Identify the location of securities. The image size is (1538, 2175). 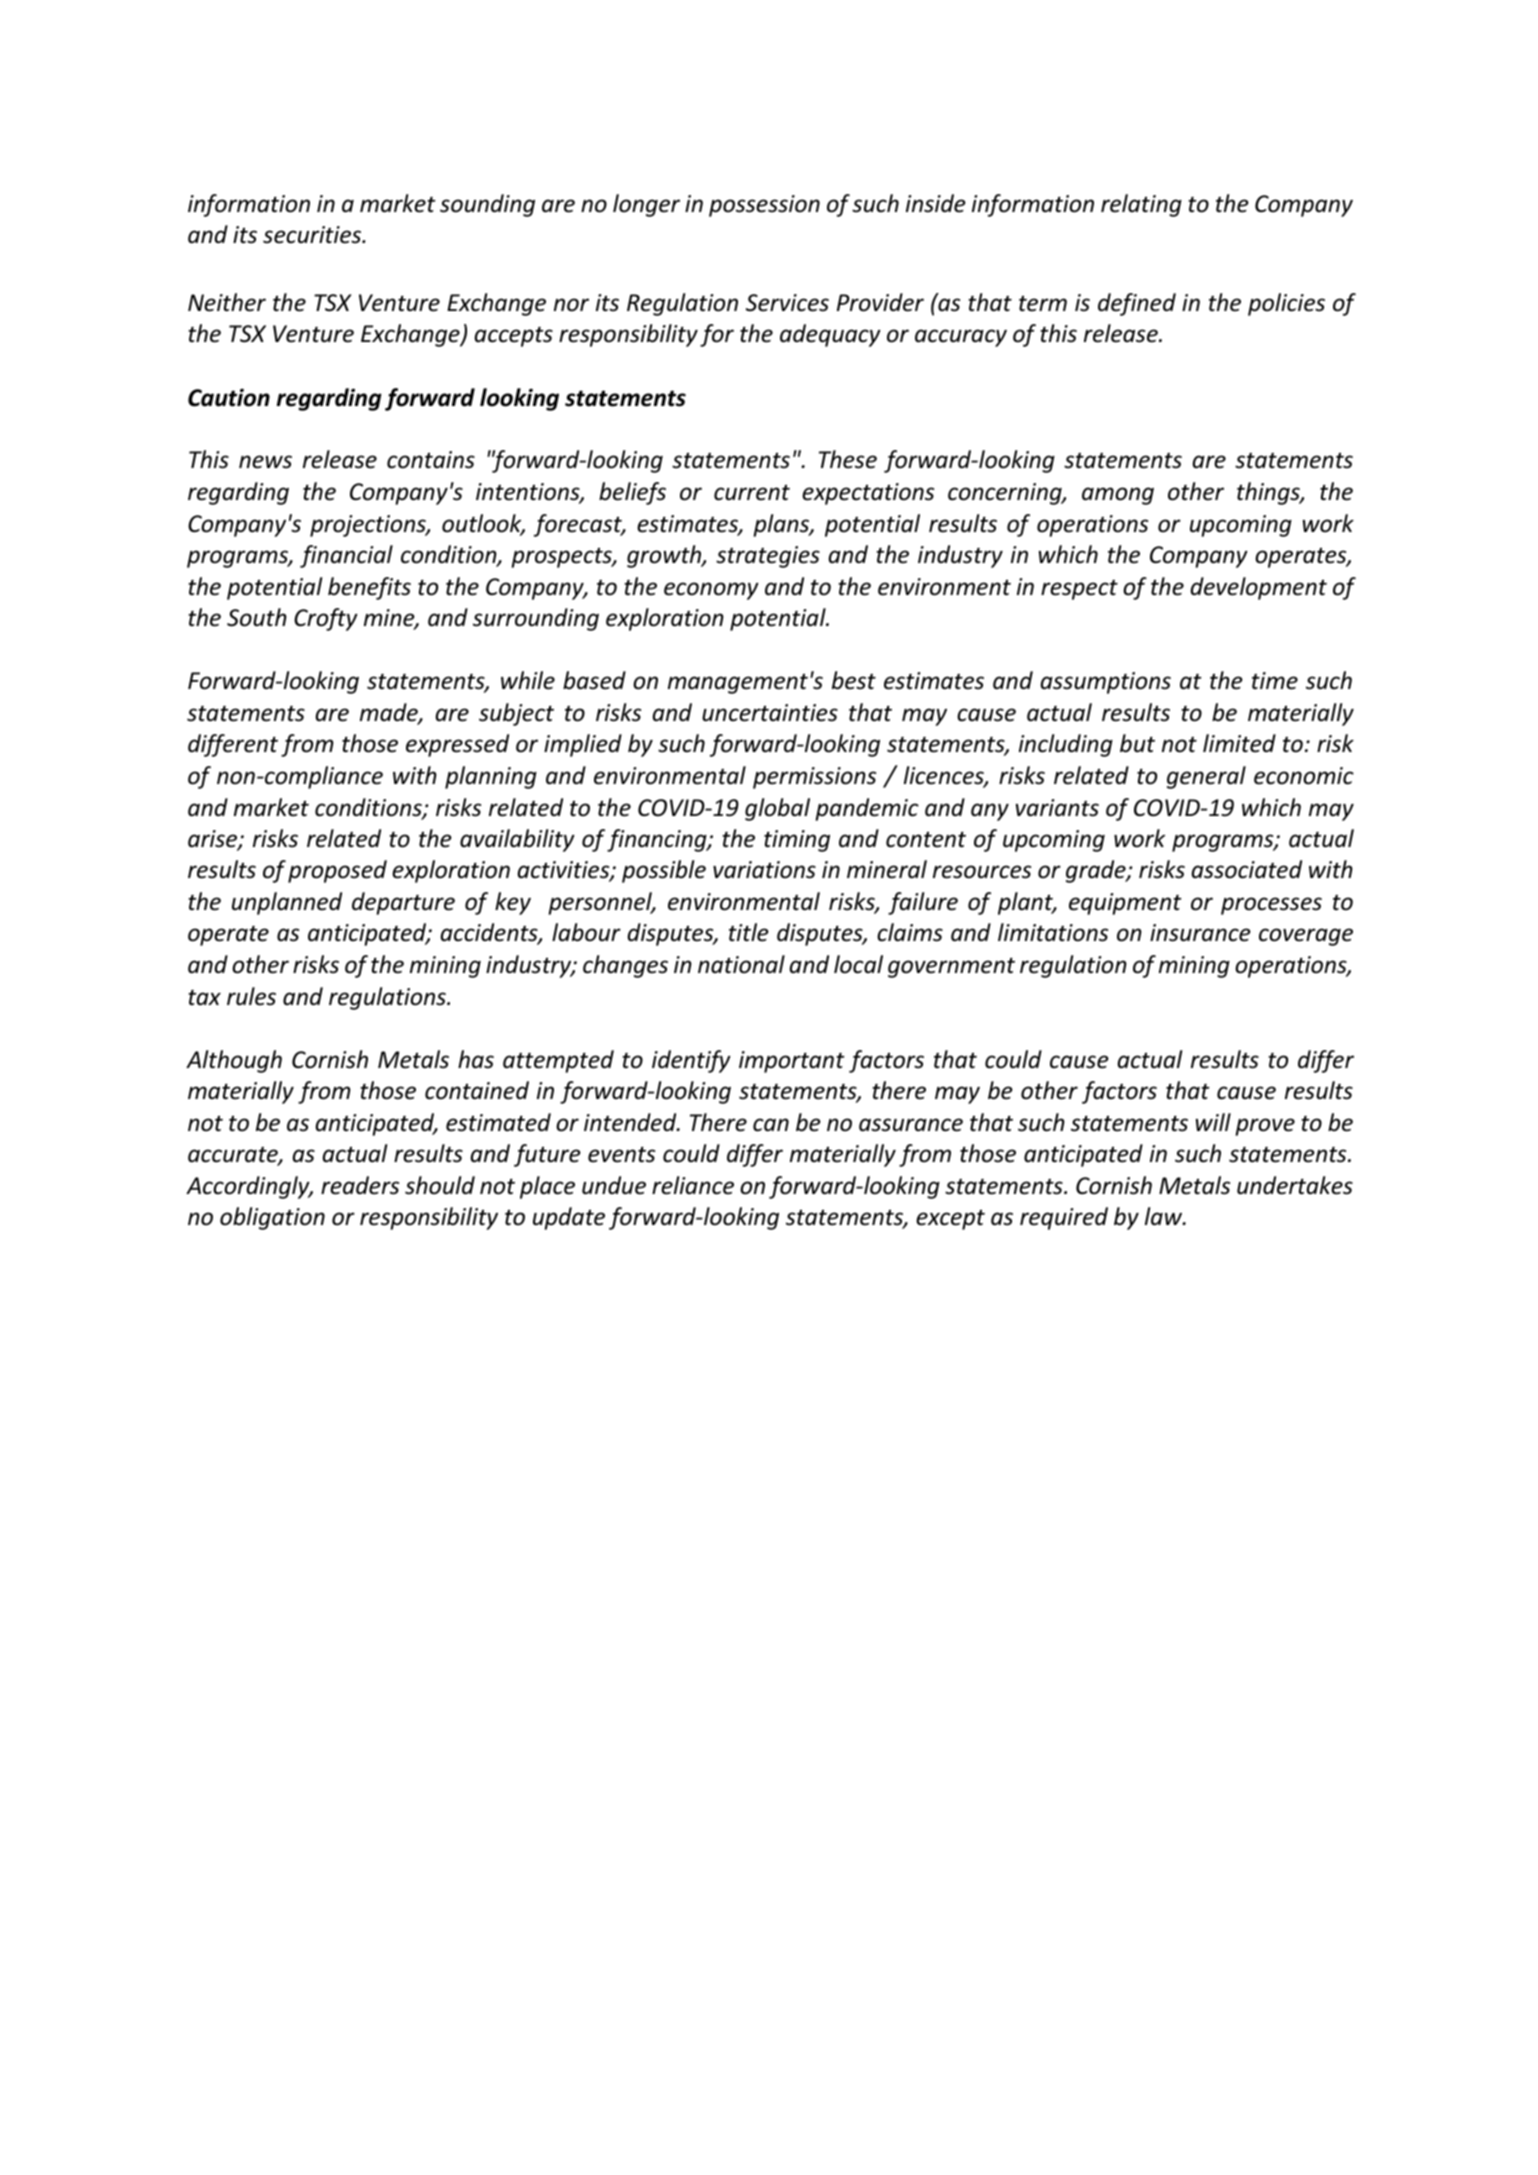
(313, 235).
